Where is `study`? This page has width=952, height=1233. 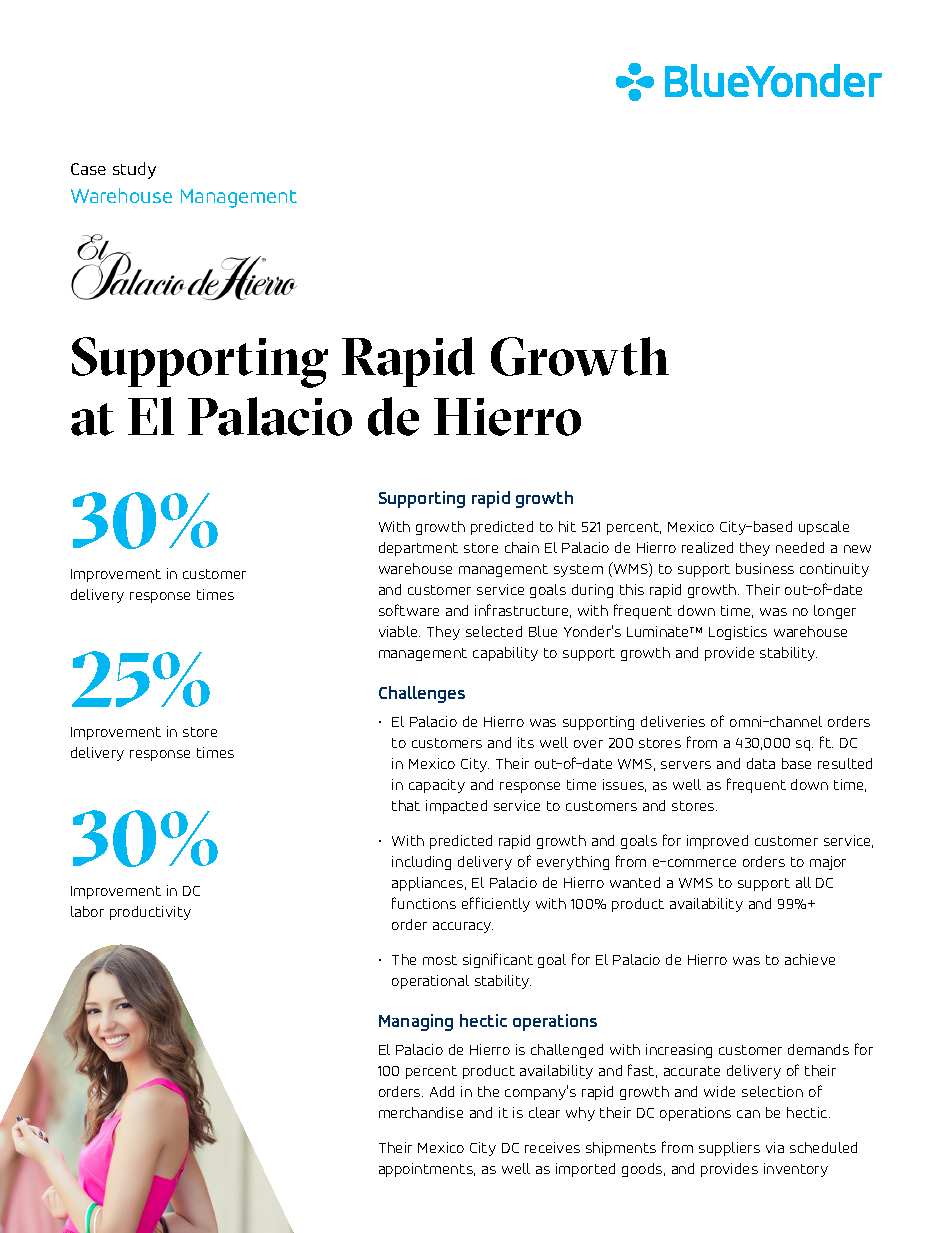 study is located at coordinates (134, 170).
